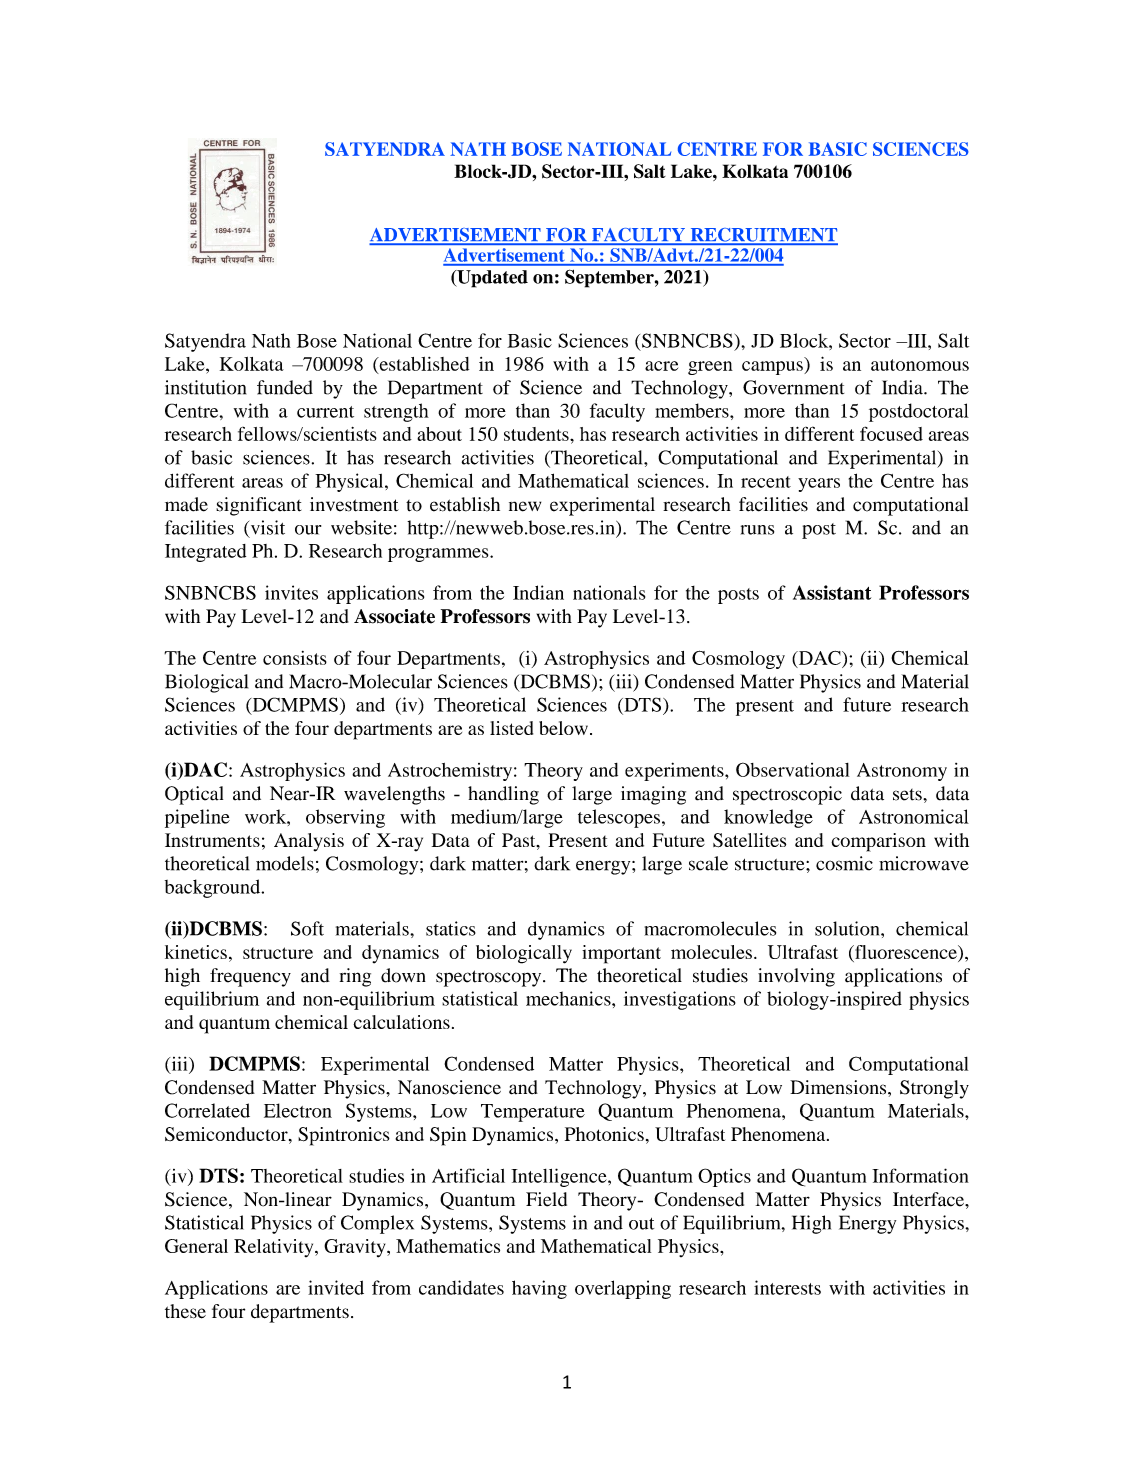 The height and width of the document is (1463, 1130). I want to click on Relativity, so click(275, 1248).
